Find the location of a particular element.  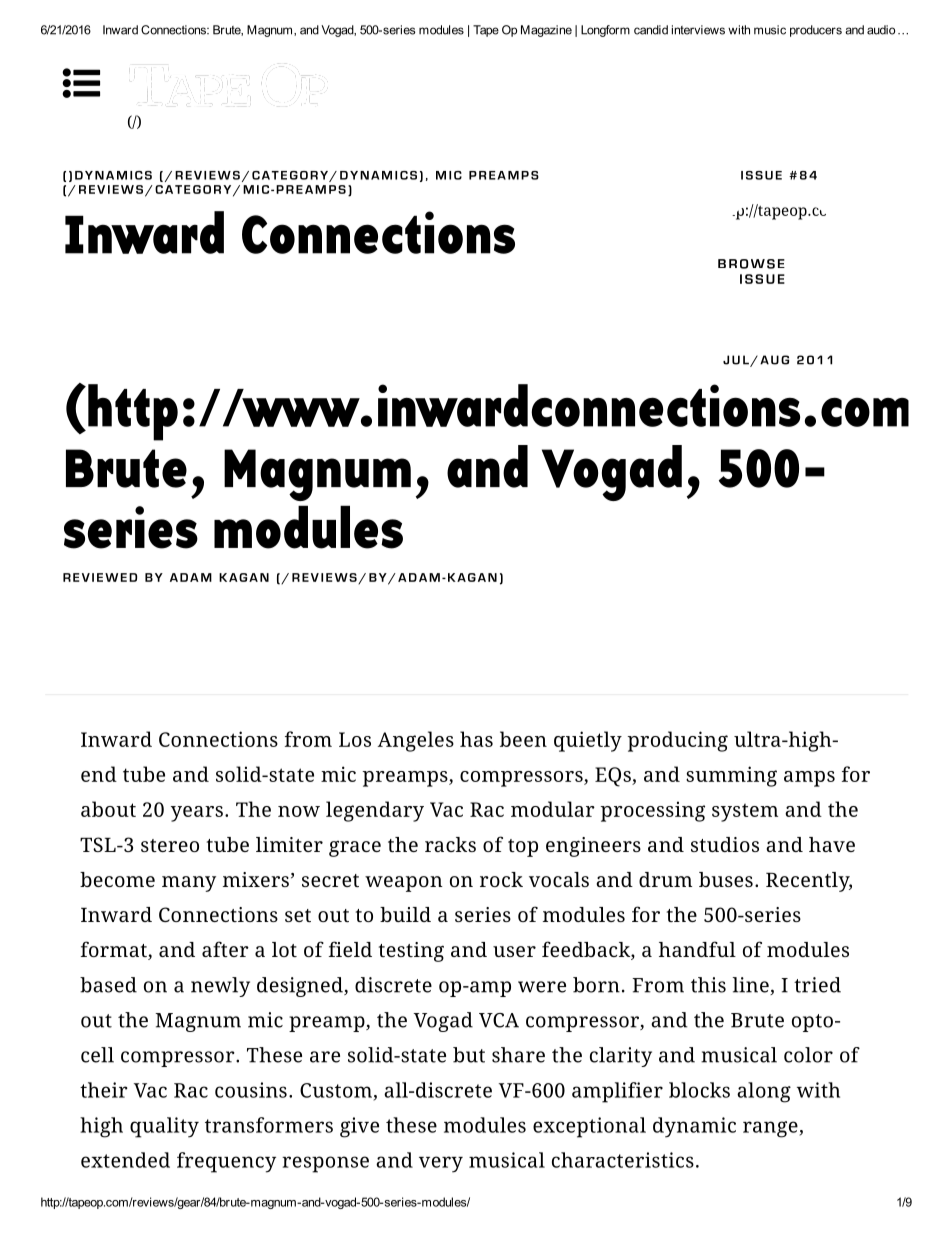

quality is located at coordinates (164, 1127).
